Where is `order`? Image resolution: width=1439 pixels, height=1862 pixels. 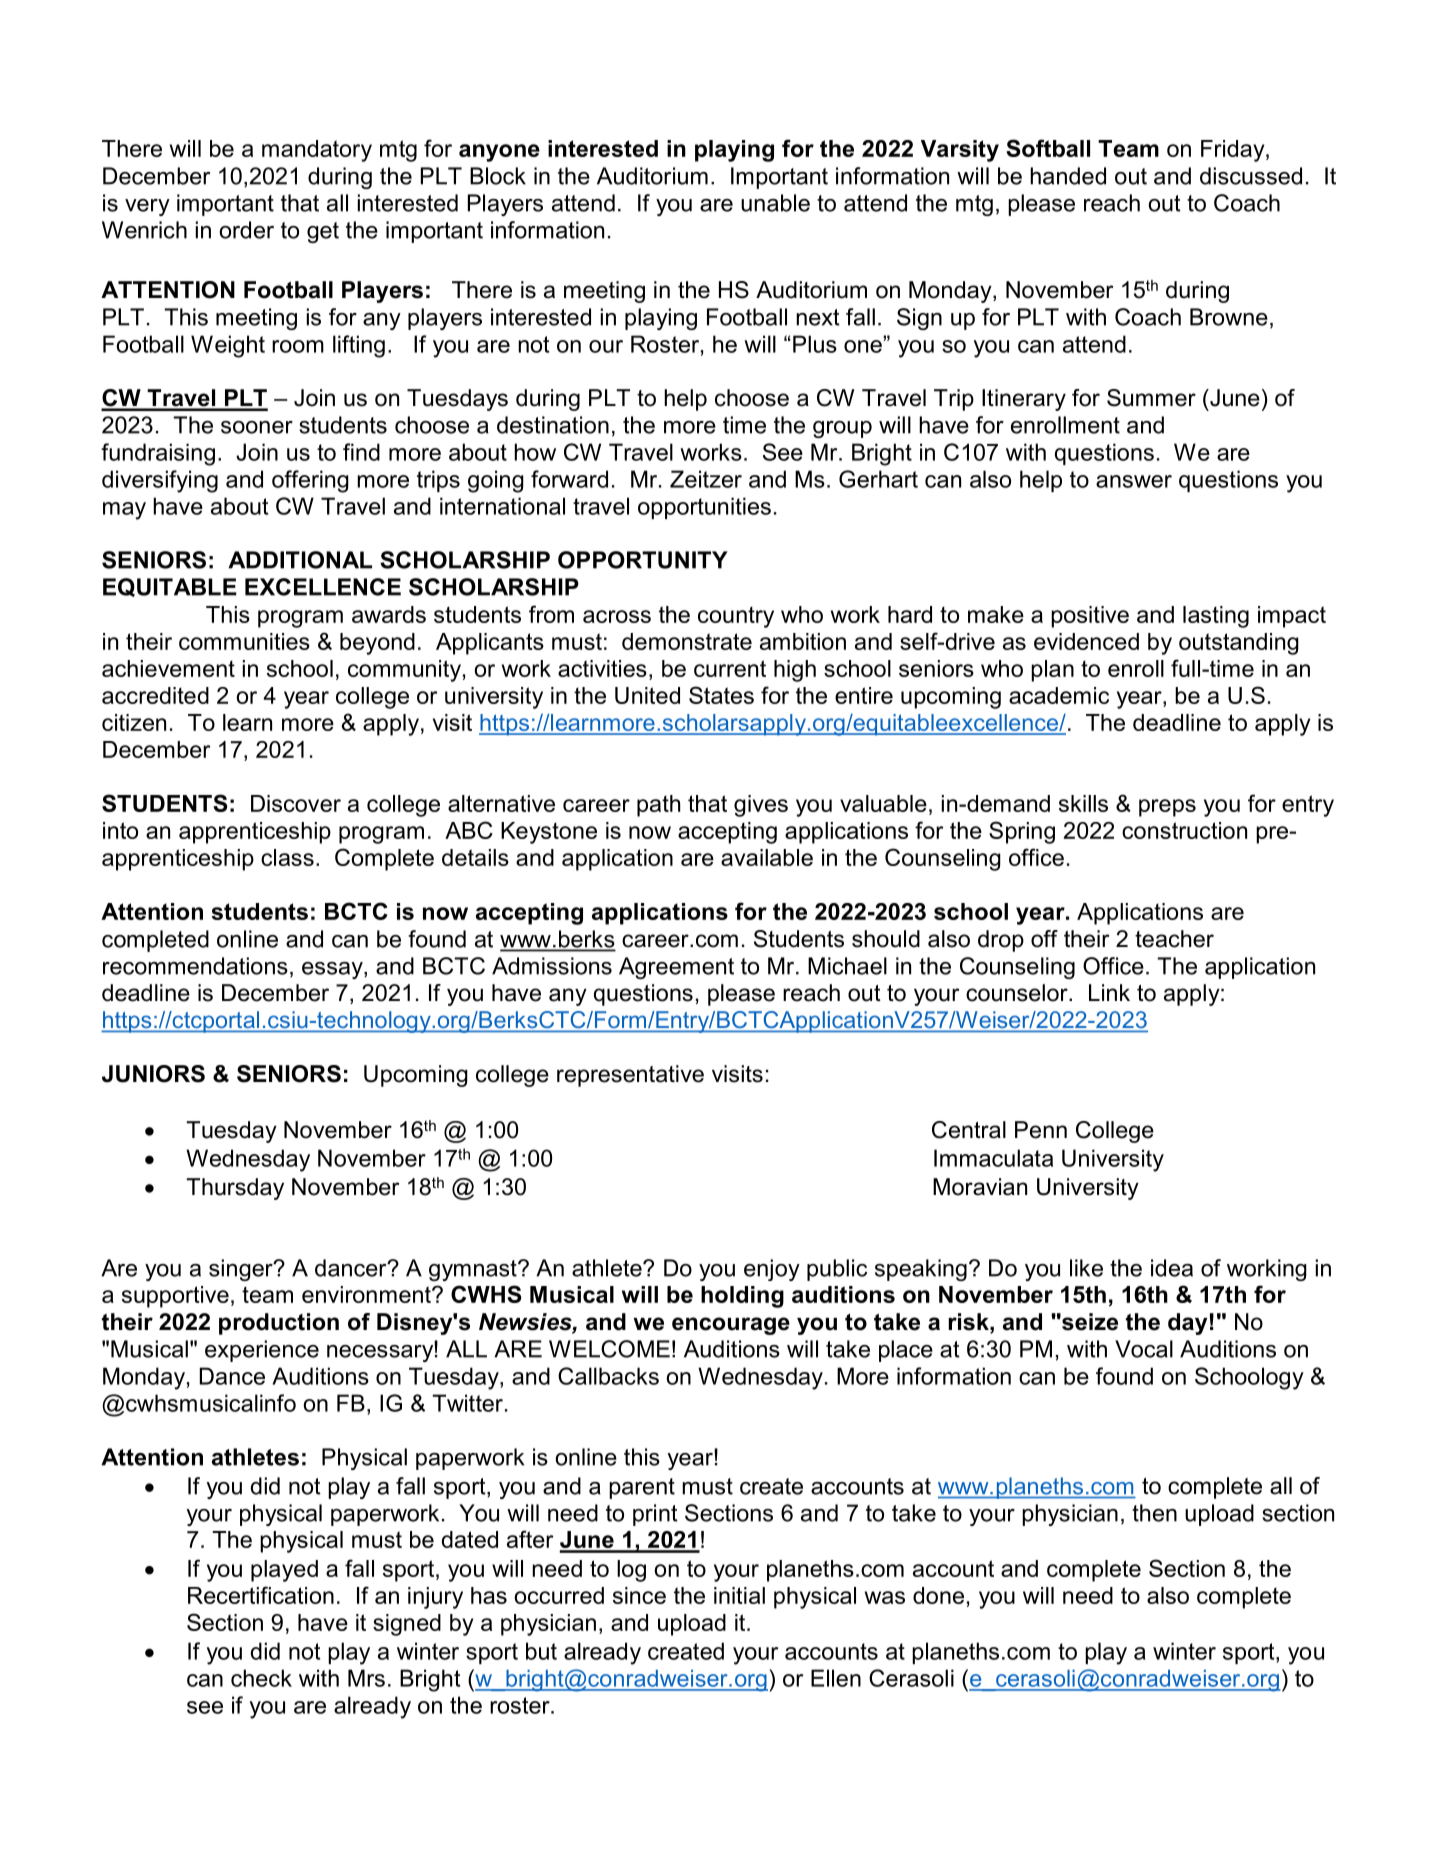 order is located at coordinates (246, 230).
